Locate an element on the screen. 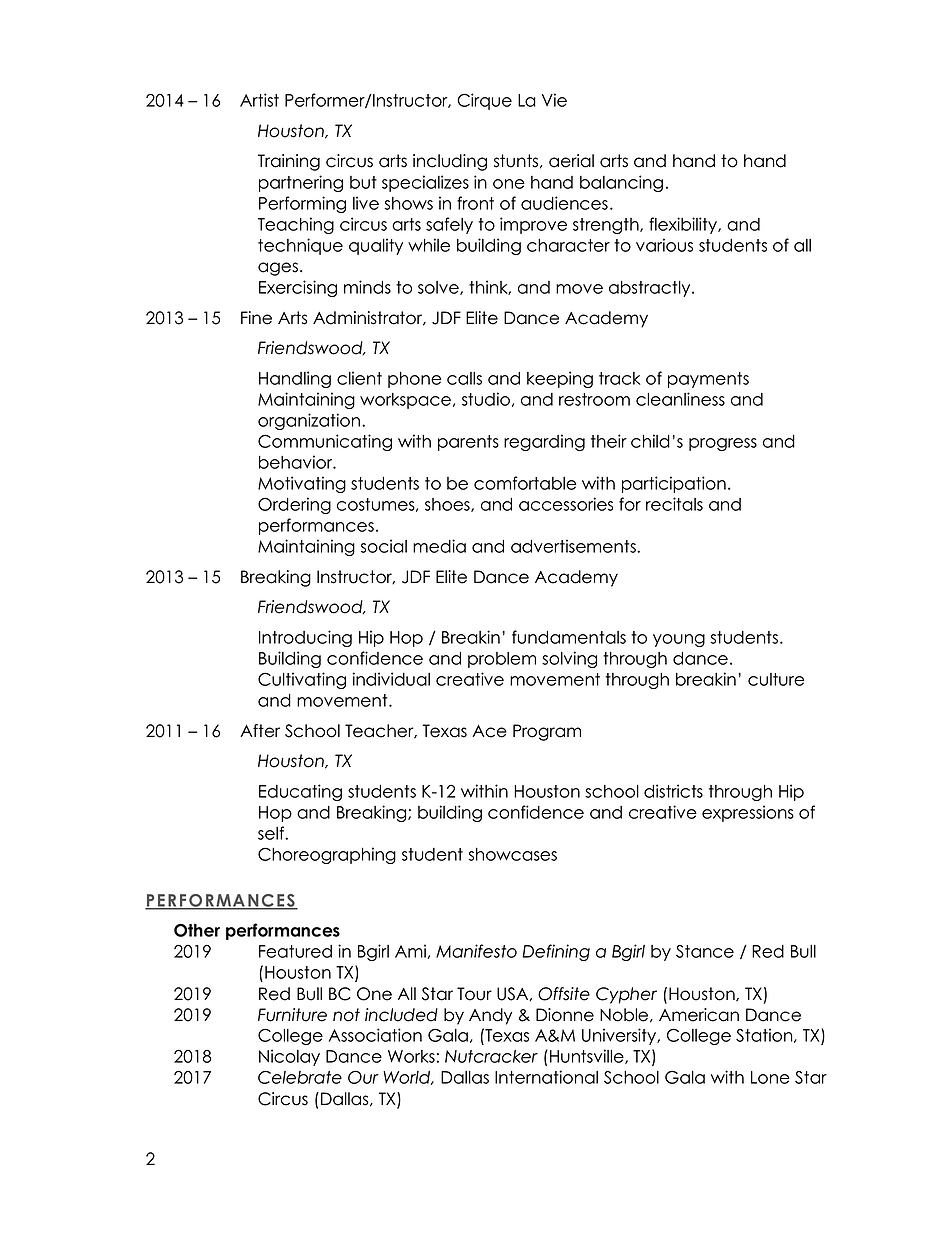 Image resolution: width=952 pixels, height=1233 pixels. districts is located at coordinates (673, 791).
